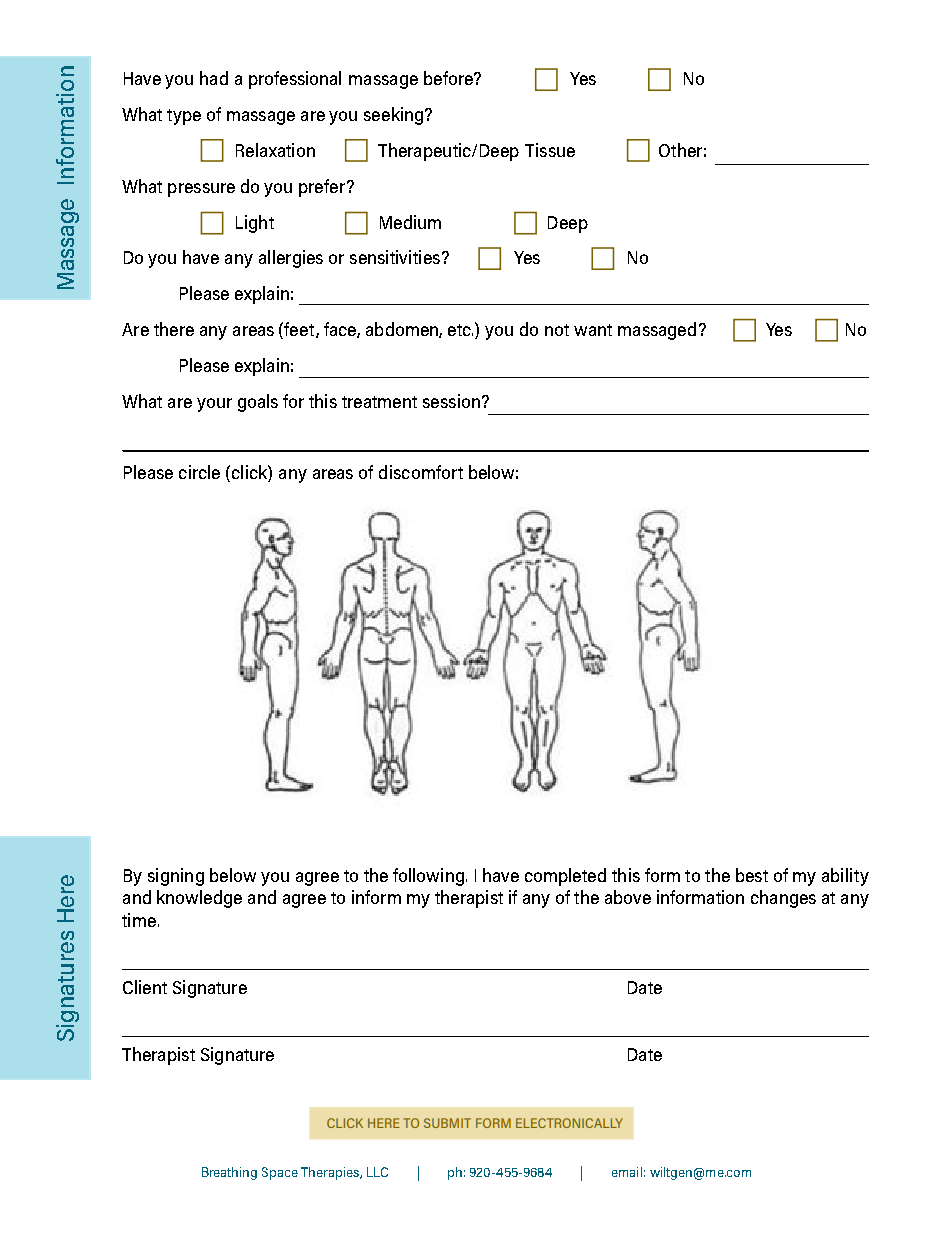  I want to click on type, so click(184, 117).
